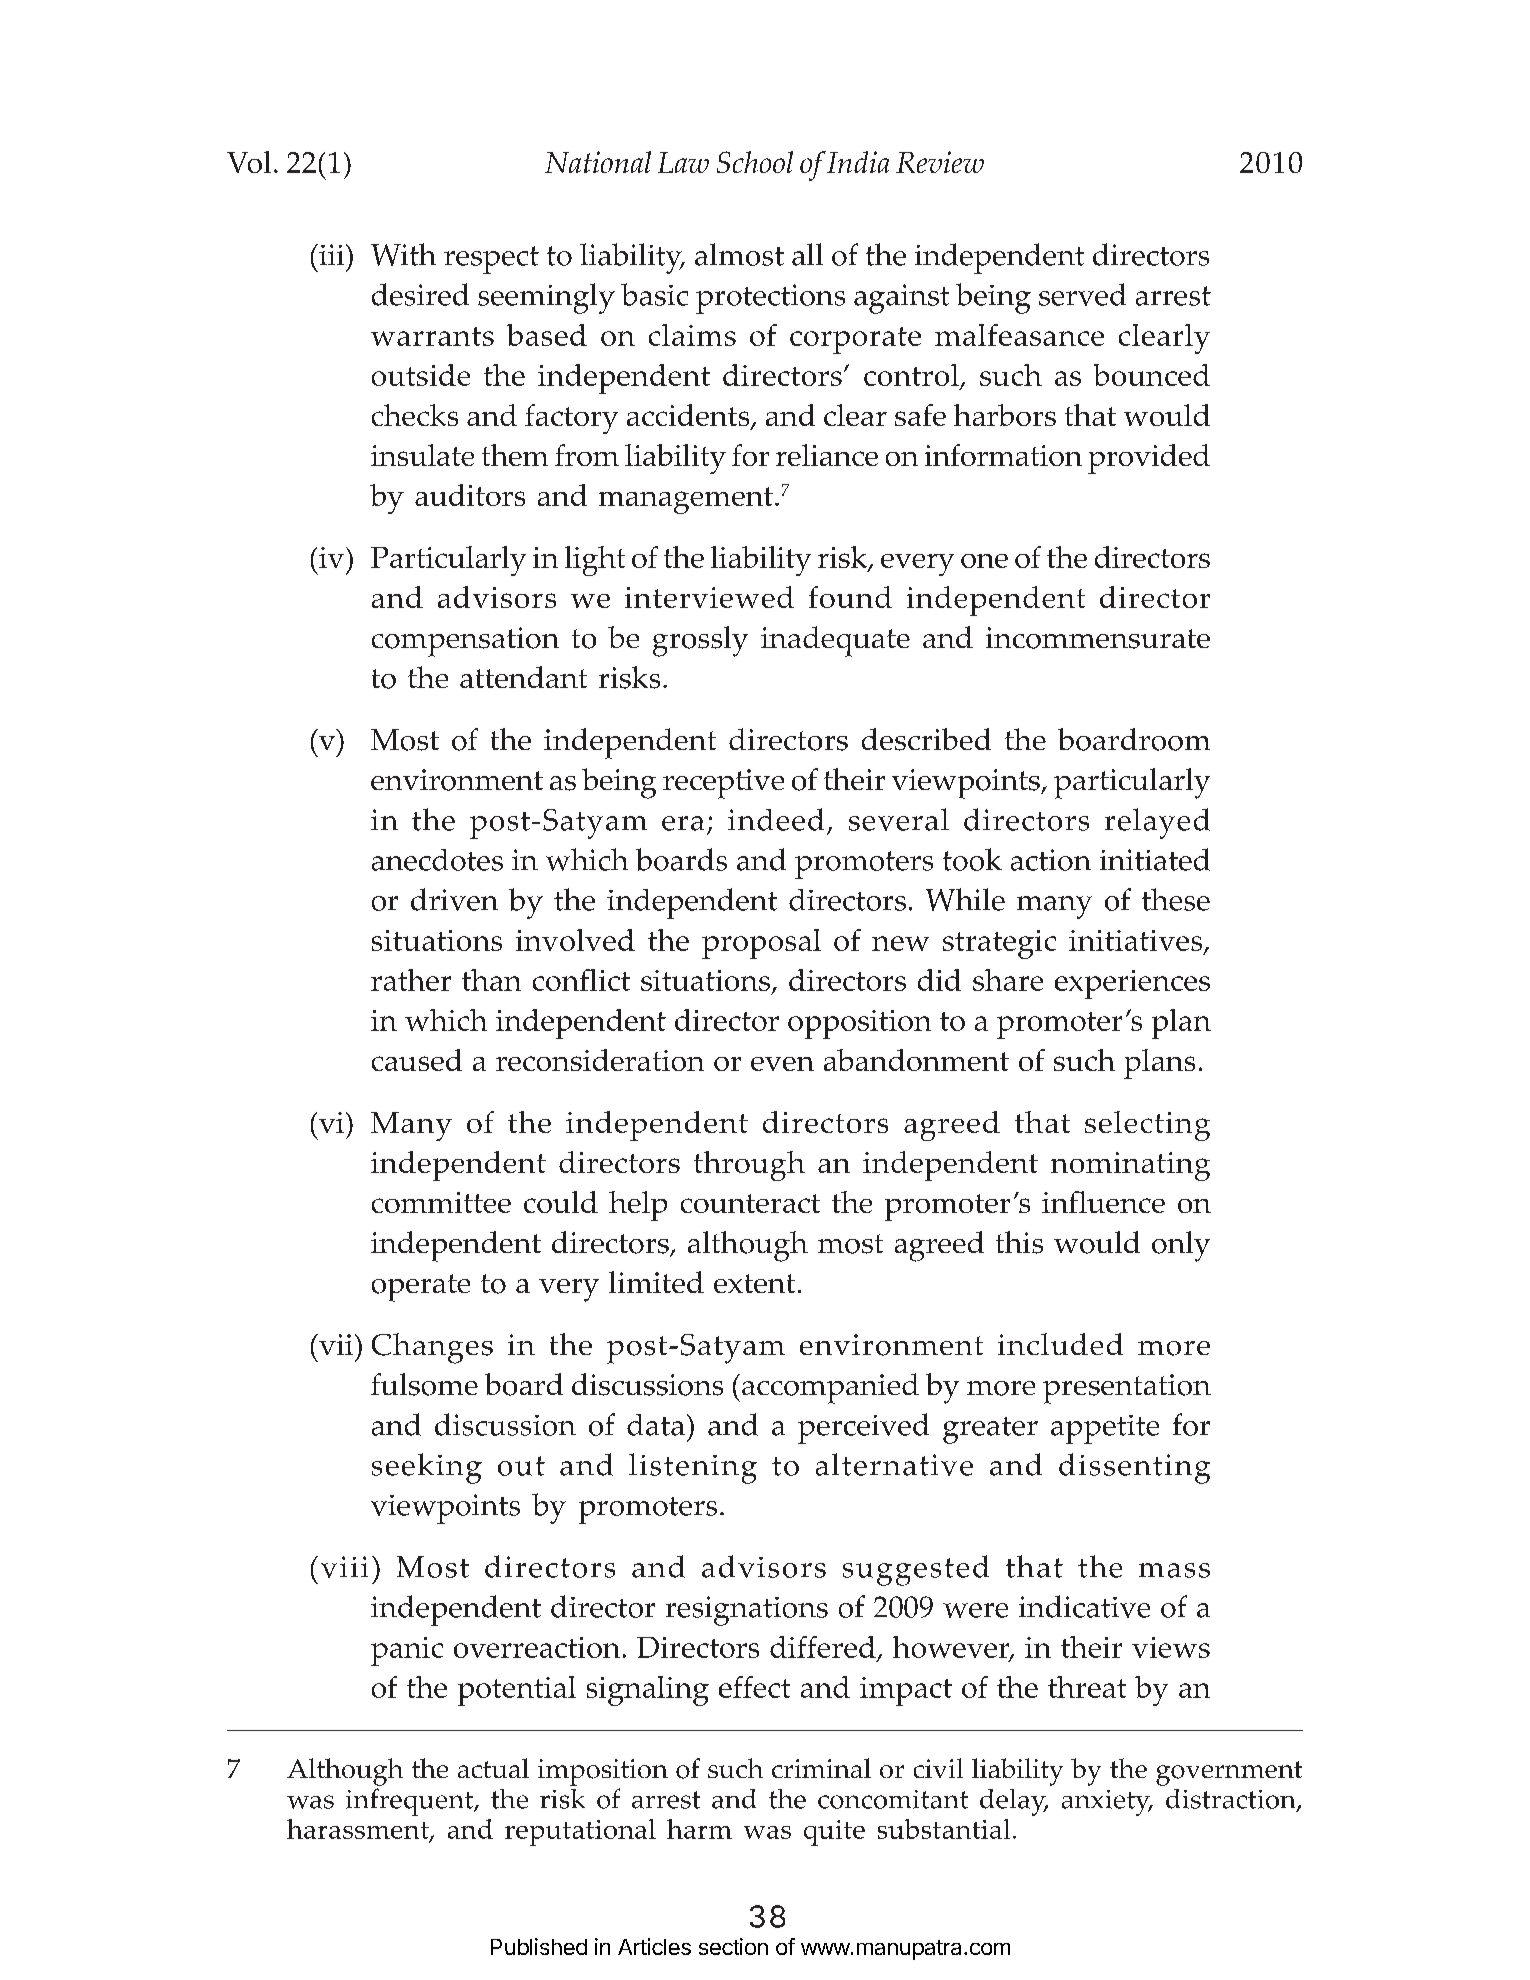 The width and height of the screenshot is (1530, 1980). What do you see at coordinates (761, 944) in the screenshot?
I see `proposal` at bounding box center [761, 944].
